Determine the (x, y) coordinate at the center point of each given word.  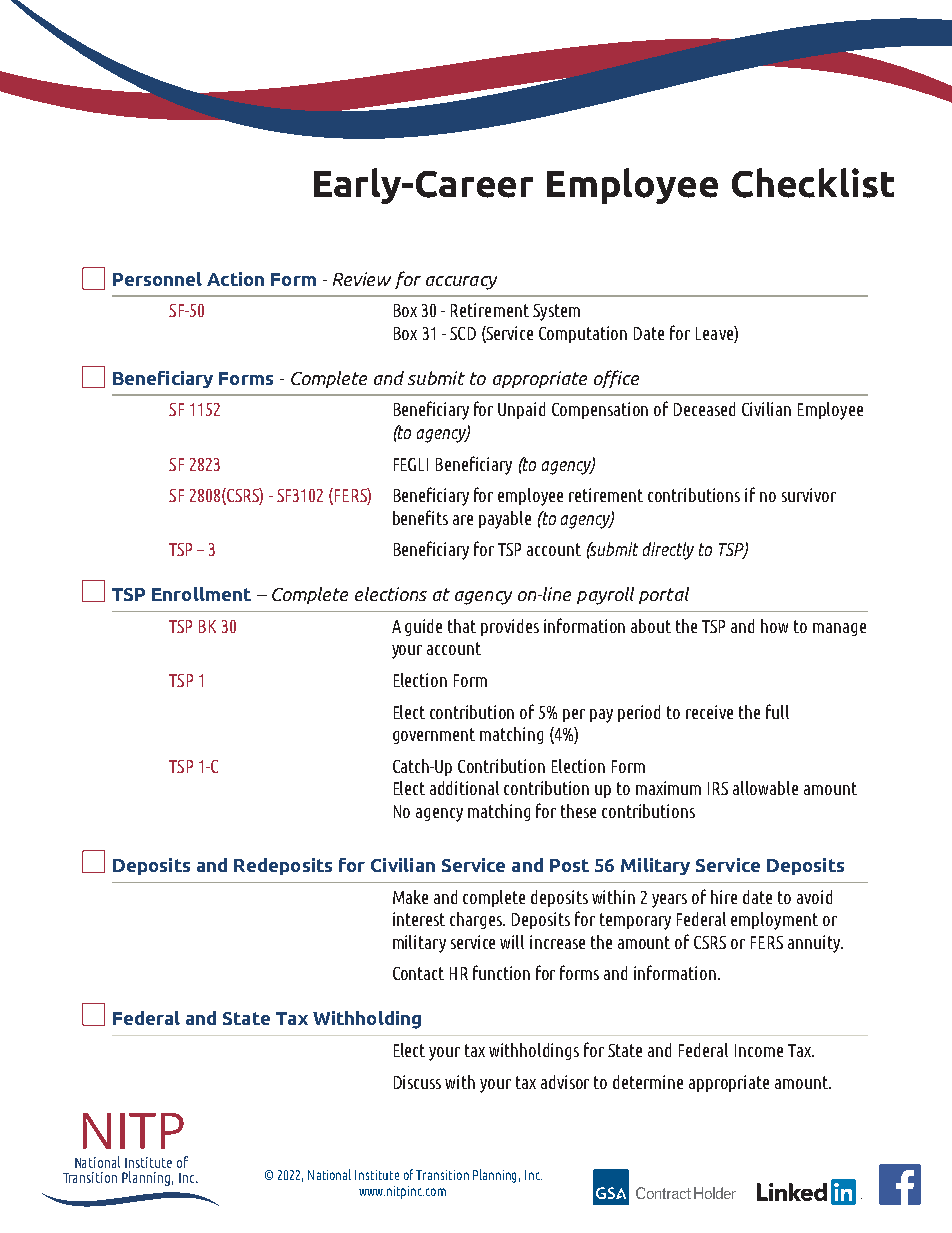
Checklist (813, 183)
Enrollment (201, 594)
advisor (565, 1082)
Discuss (417, 1082)
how (774, 626)
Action (235, 279)
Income (759, 1050)
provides (510, 627)
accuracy (461, 283)
